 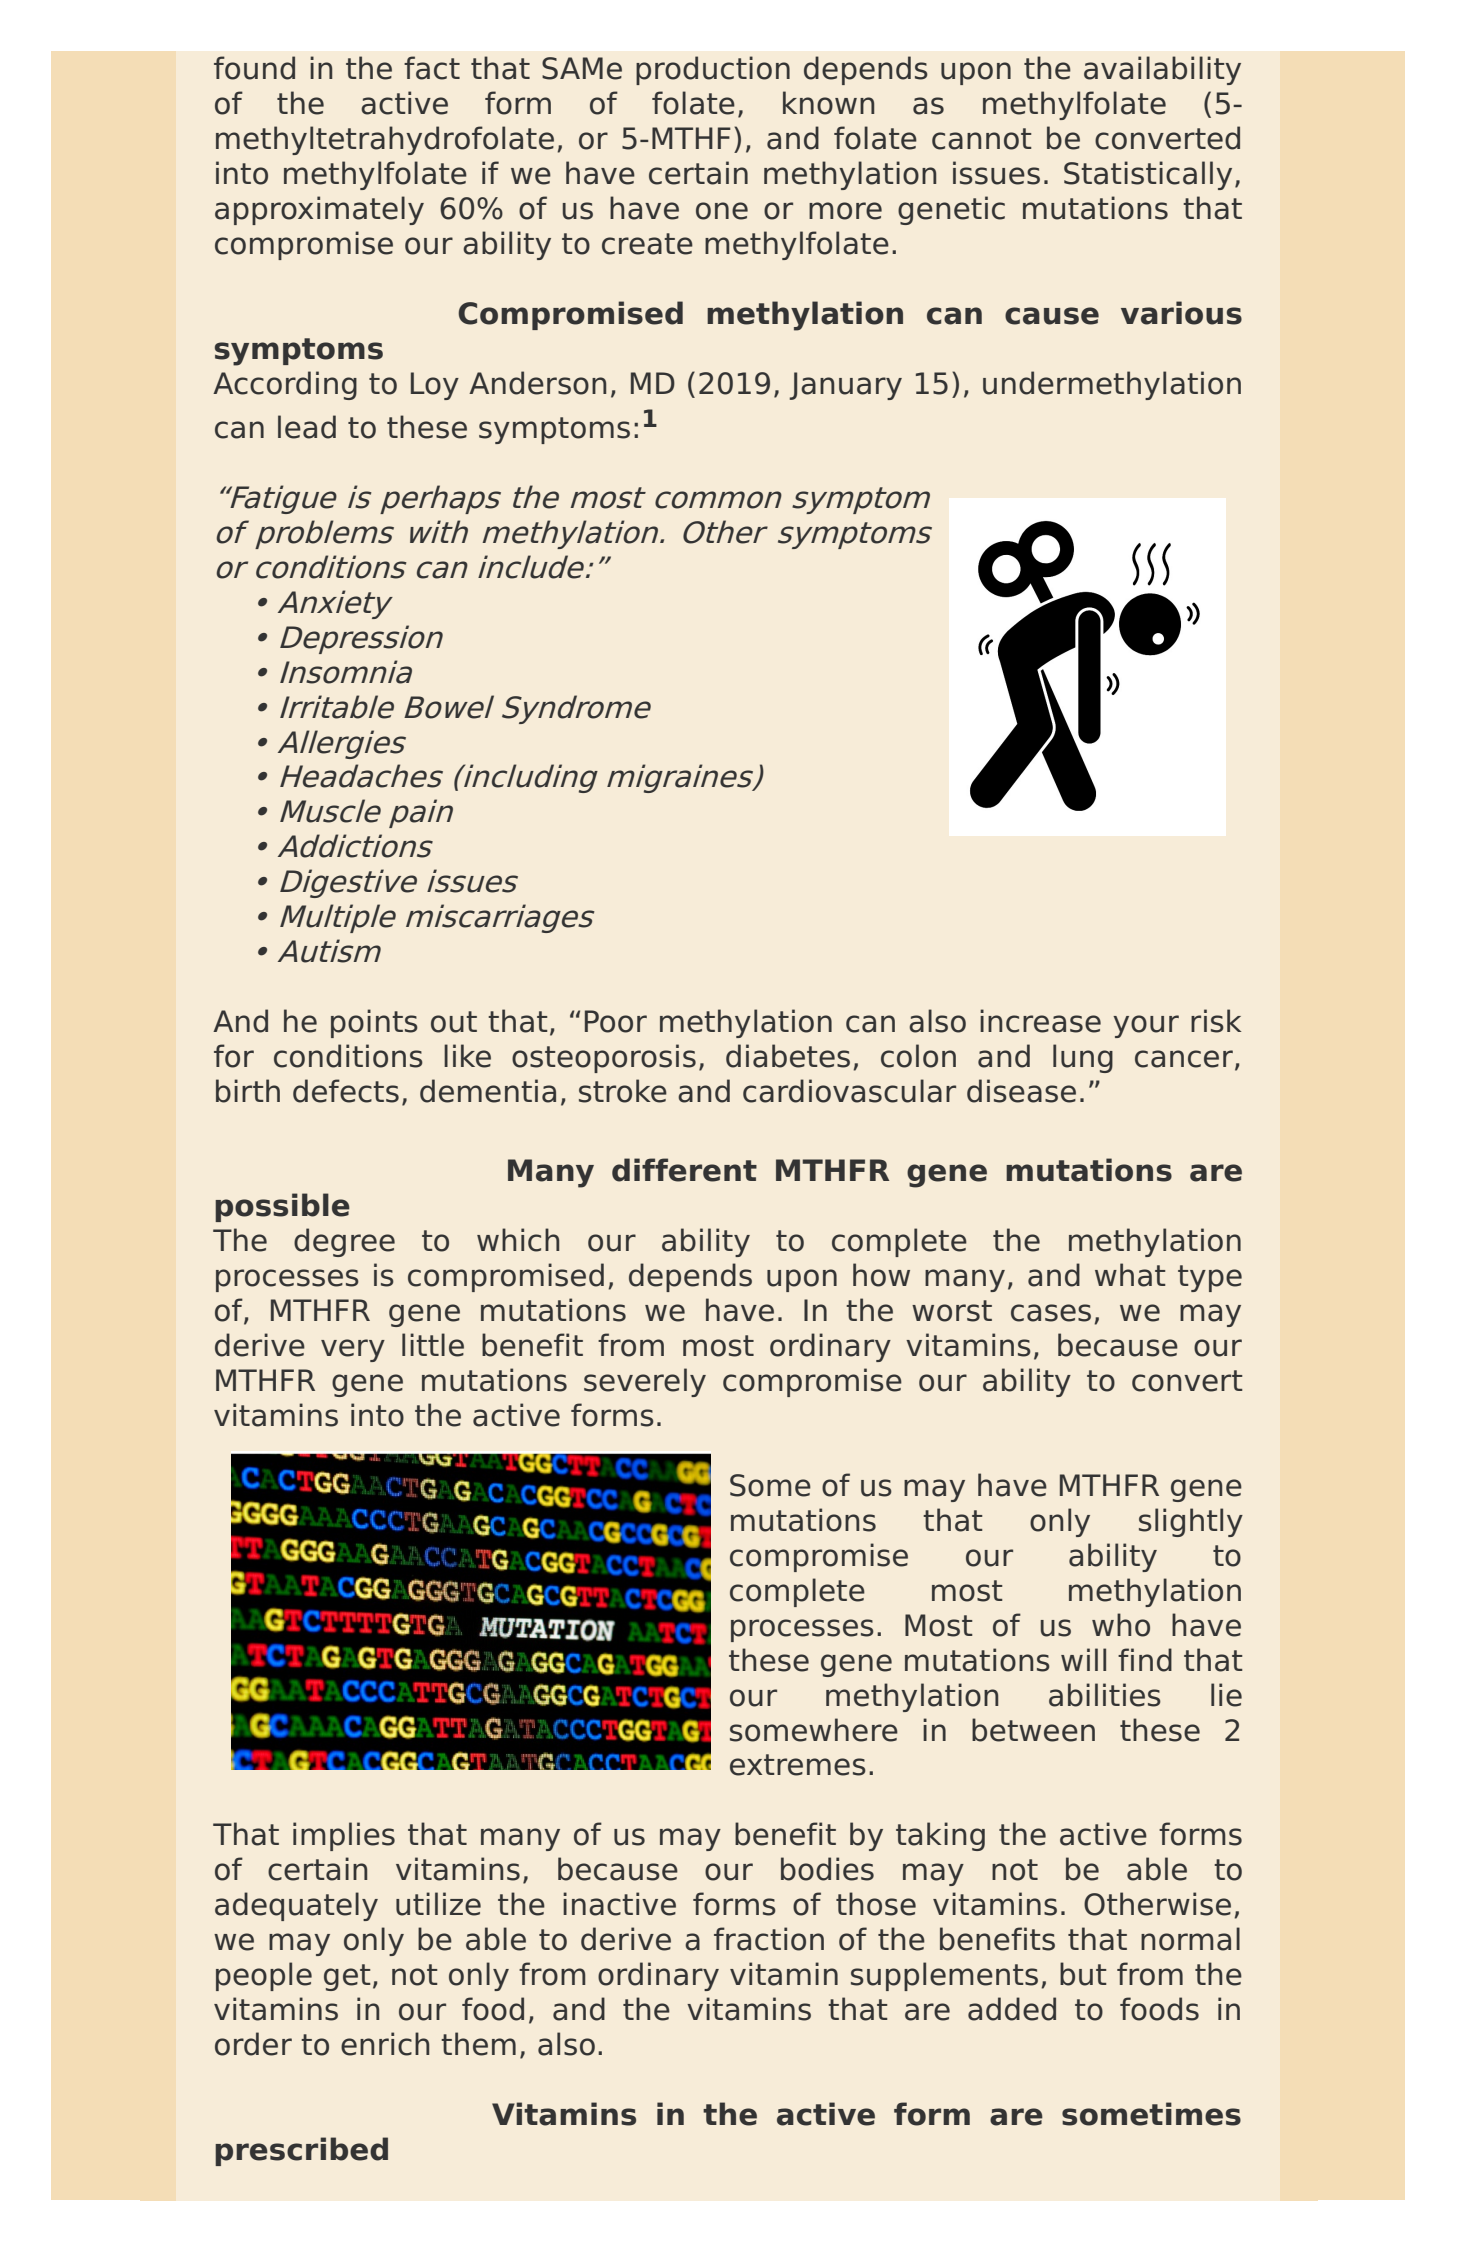 What do you see at coordinates (319, 210) in the screenshot?
I see `approximately` at bounding box center [319, 210].
